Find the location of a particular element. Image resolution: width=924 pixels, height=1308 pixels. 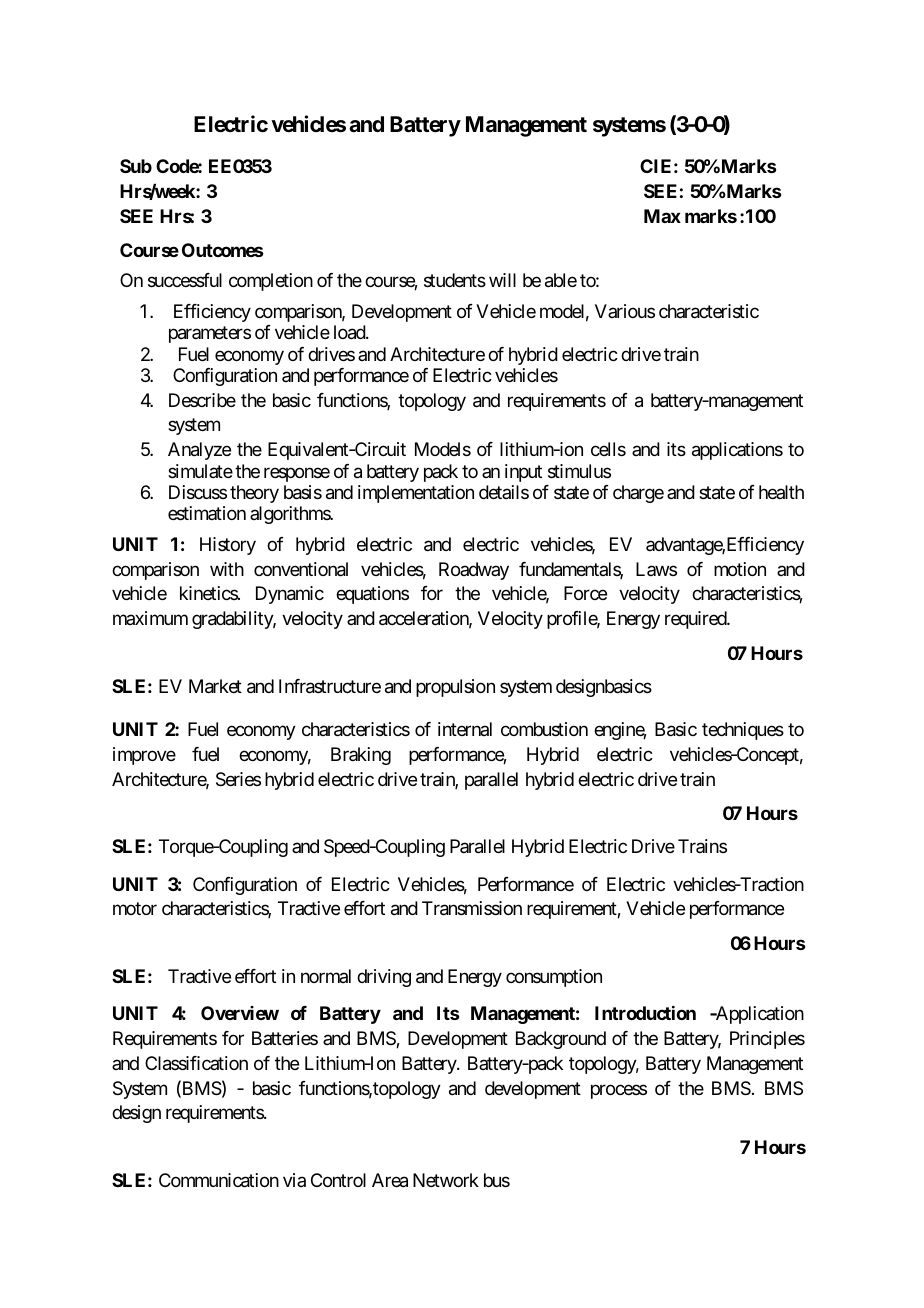

estimation is located at coordinates (207, 513).
